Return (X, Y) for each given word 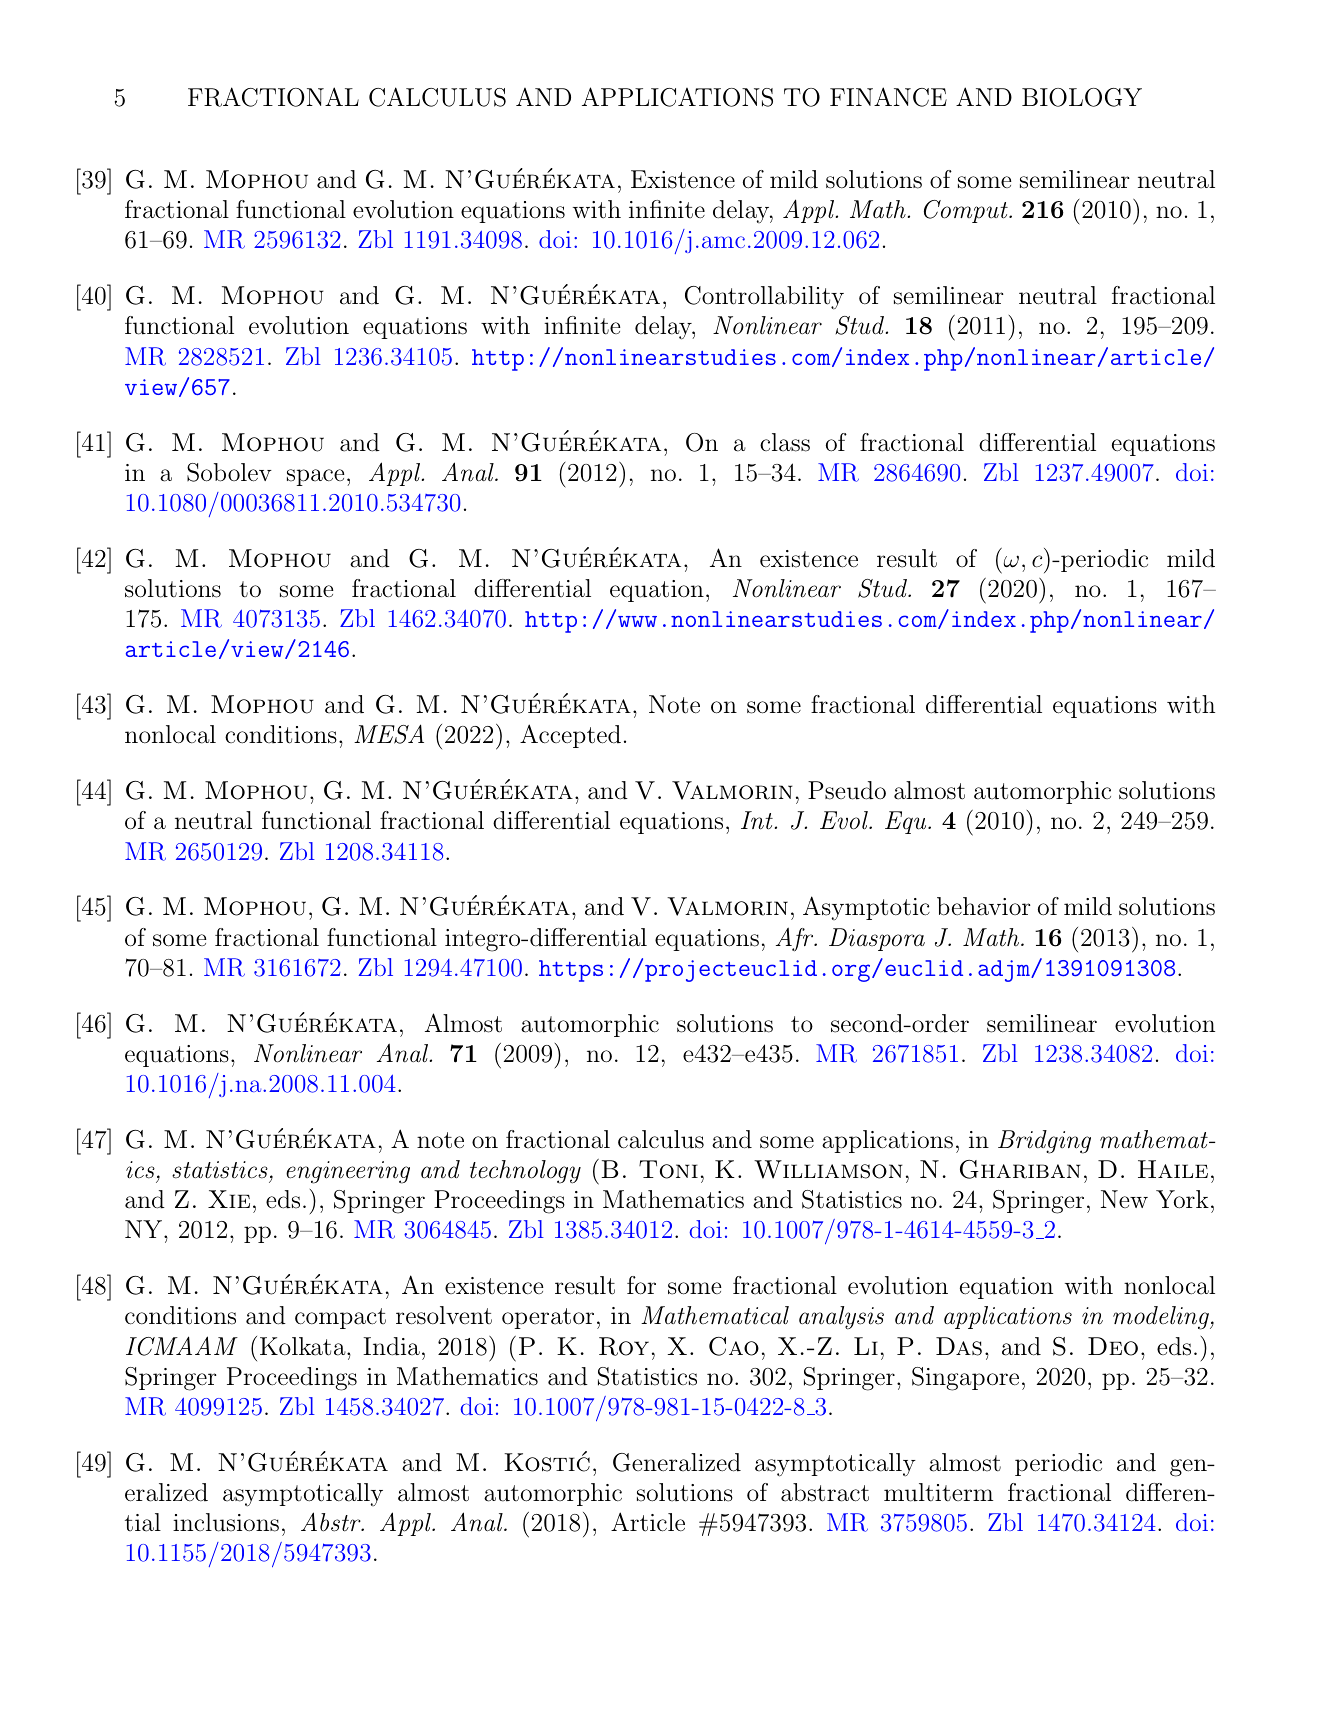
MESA (389, 734)
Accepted (570, 736)
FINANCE (888, 97)
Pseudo (847, 790)
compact (340, 1318)
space (316, 477)
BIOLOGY (1082, 97)
